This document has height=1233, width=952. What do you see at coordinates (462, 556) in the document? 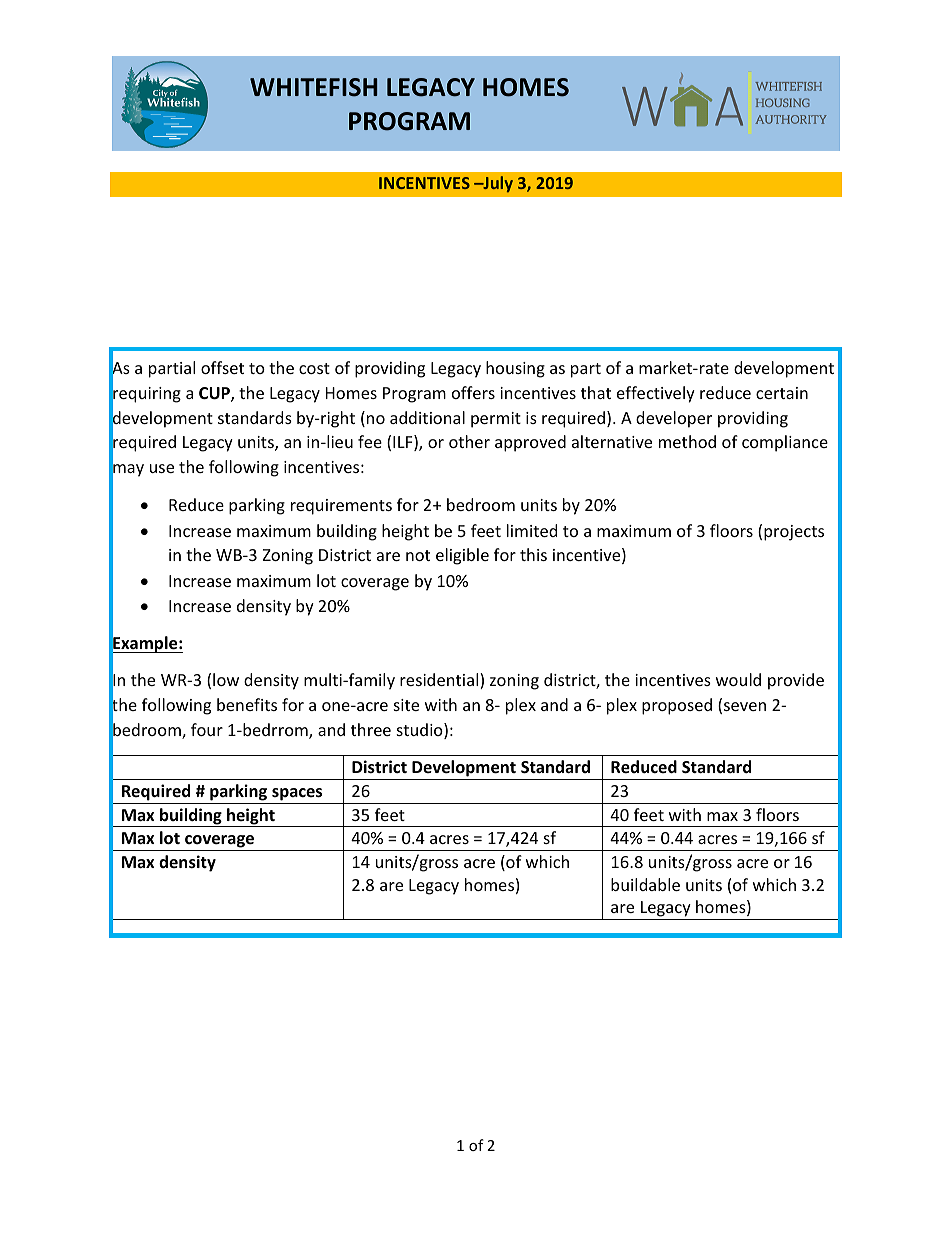
I see `eligible` at bounding box center [462, 556].
